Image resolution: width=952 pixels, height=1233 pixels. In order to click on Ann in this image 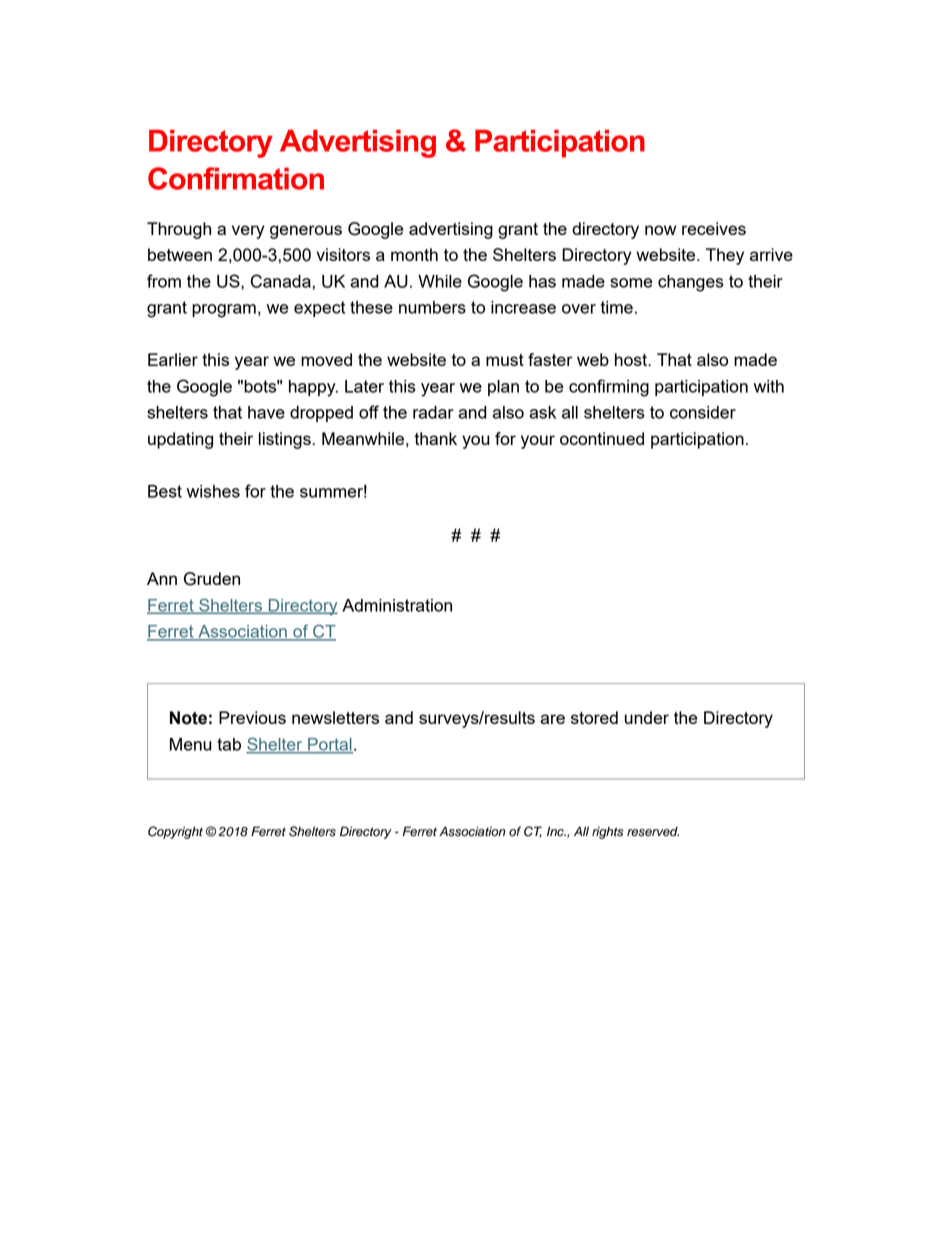, I will do `click(162, 578)`.
